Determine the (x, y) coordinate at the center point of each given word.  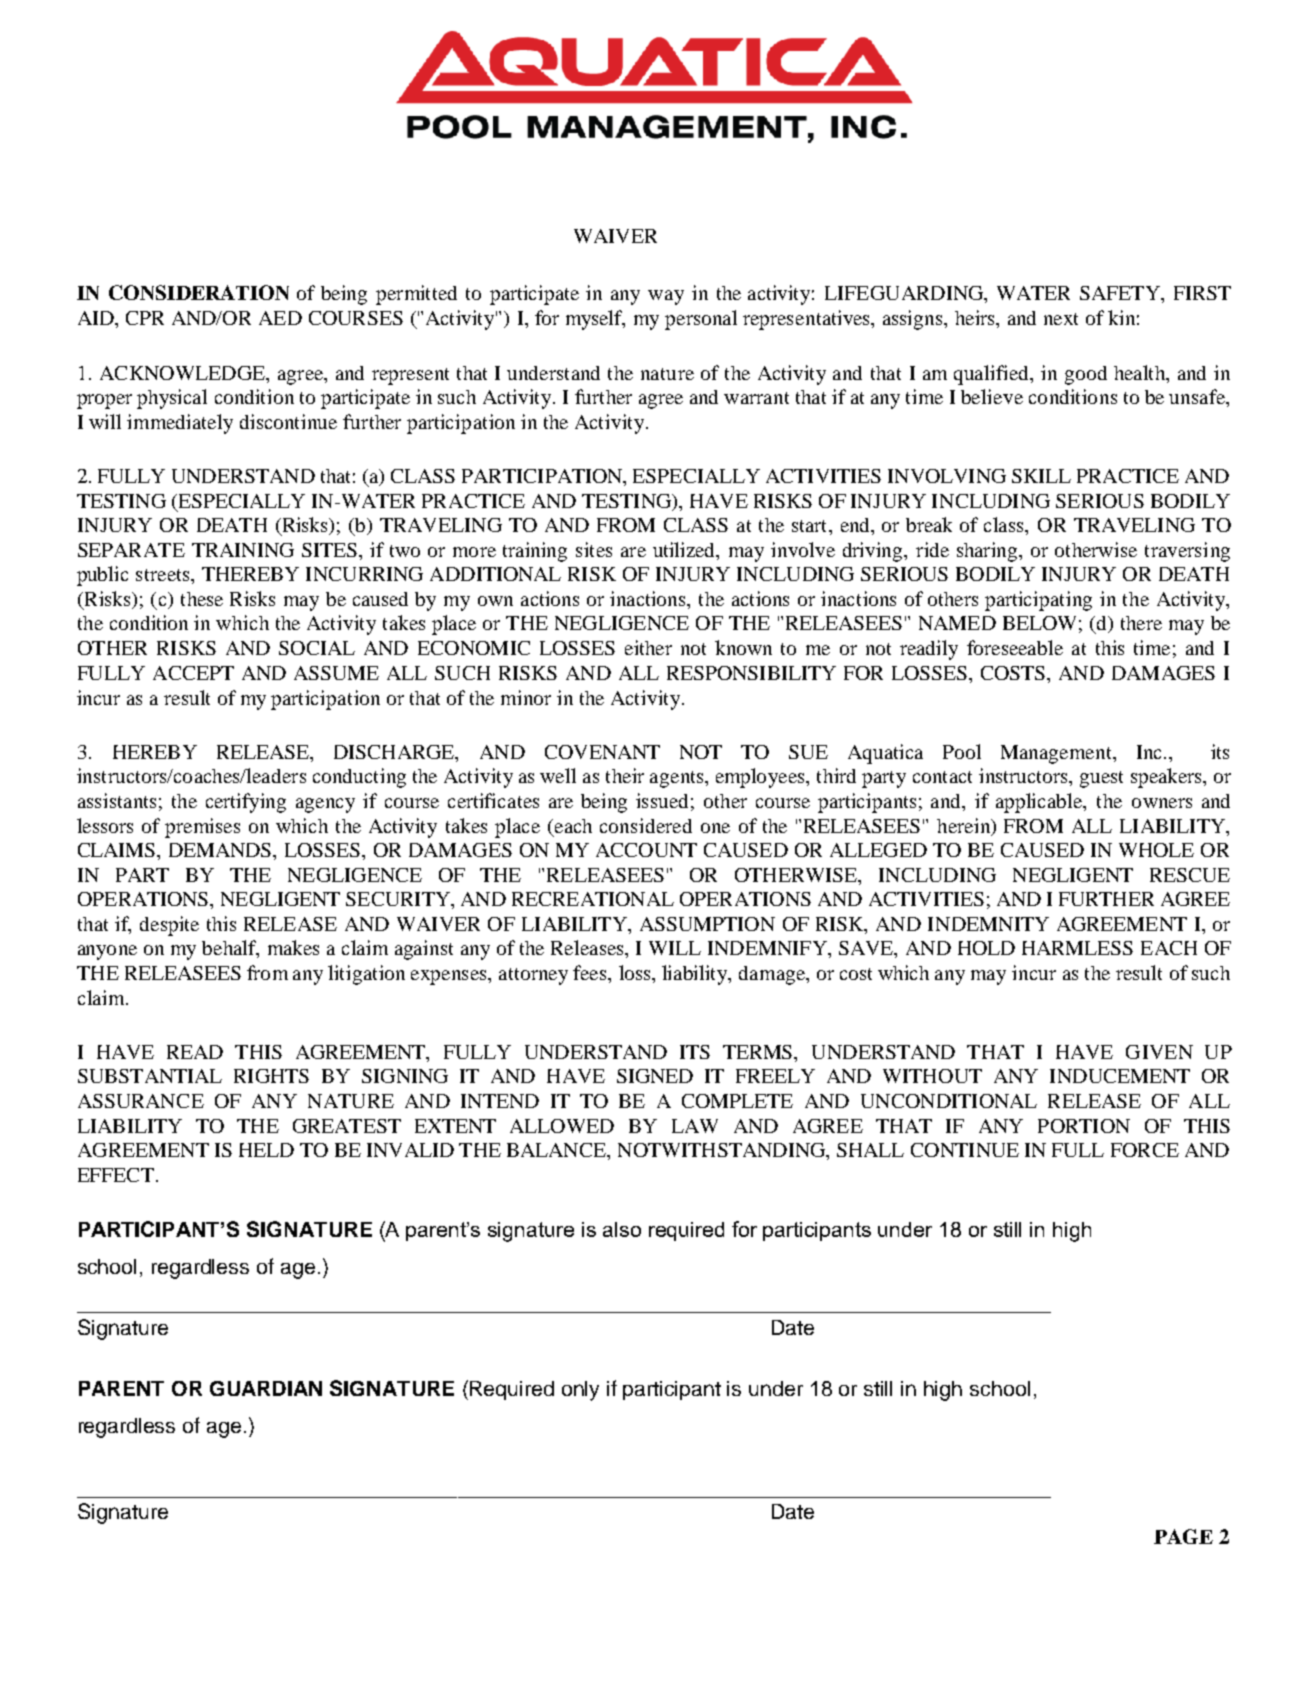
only (580, 1391)
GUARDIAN (266, 1388)
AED (280, 318)
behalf (230, 949)
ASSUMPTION (707, 924)
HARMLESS (1077, 948)
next (1061, 319)
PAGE (1183, 1536)
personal (701, 320)
